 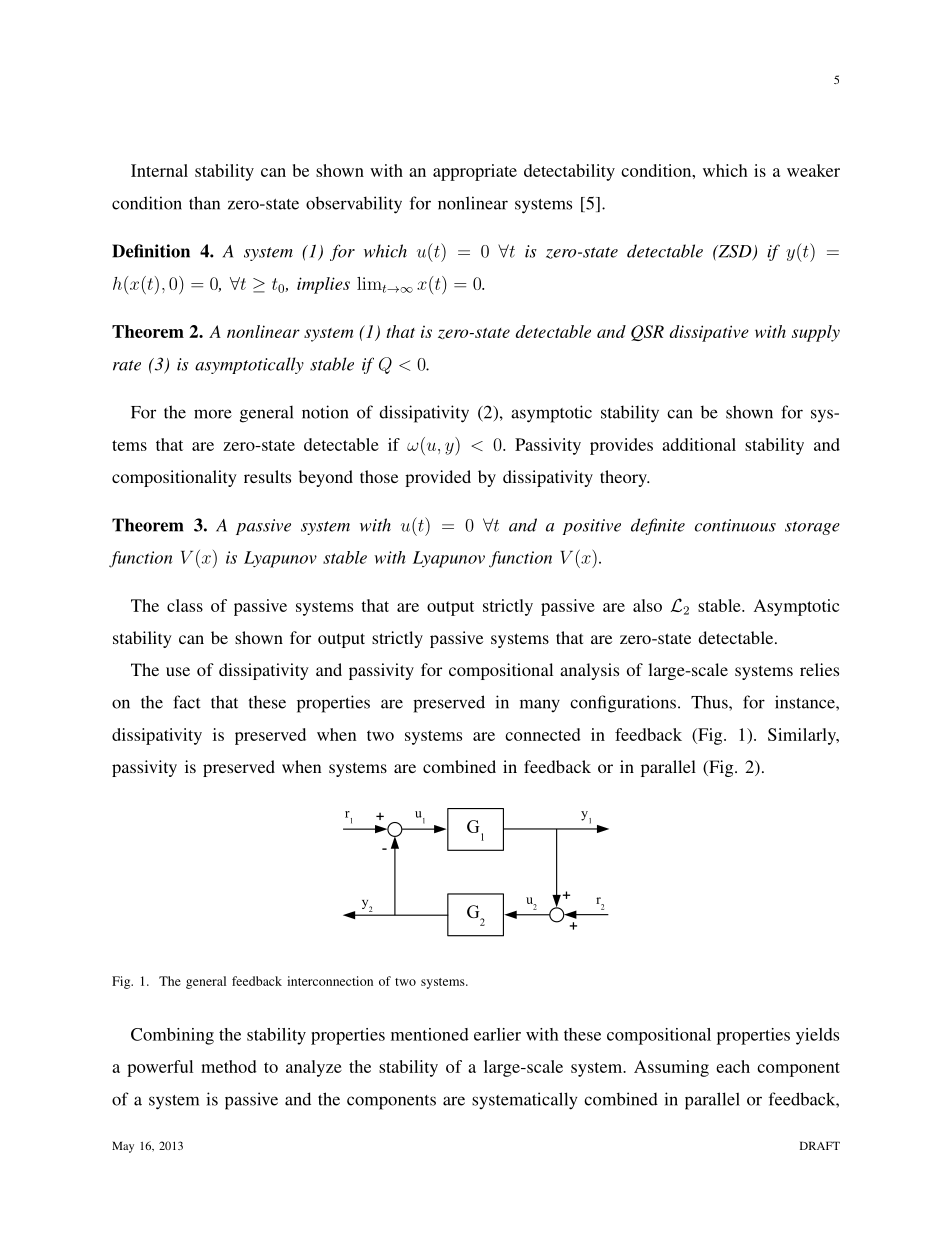 What do you see at coordinates (813, 170) in the screenshot?
I see `weaker` at bounding box center [813, 170].
